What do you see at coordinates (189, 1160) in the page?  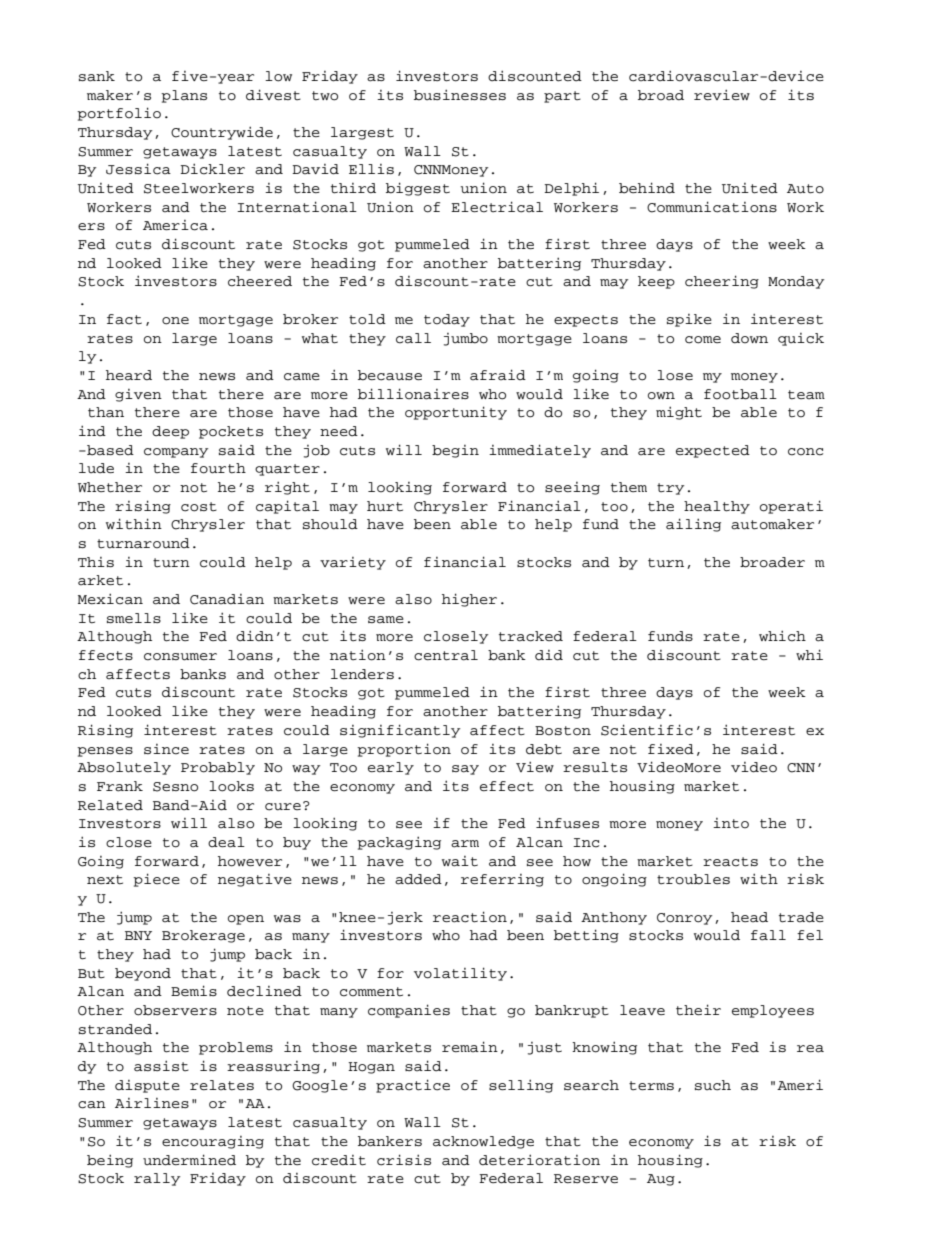 I see `undermined` at bounding box center [189, 1160].
